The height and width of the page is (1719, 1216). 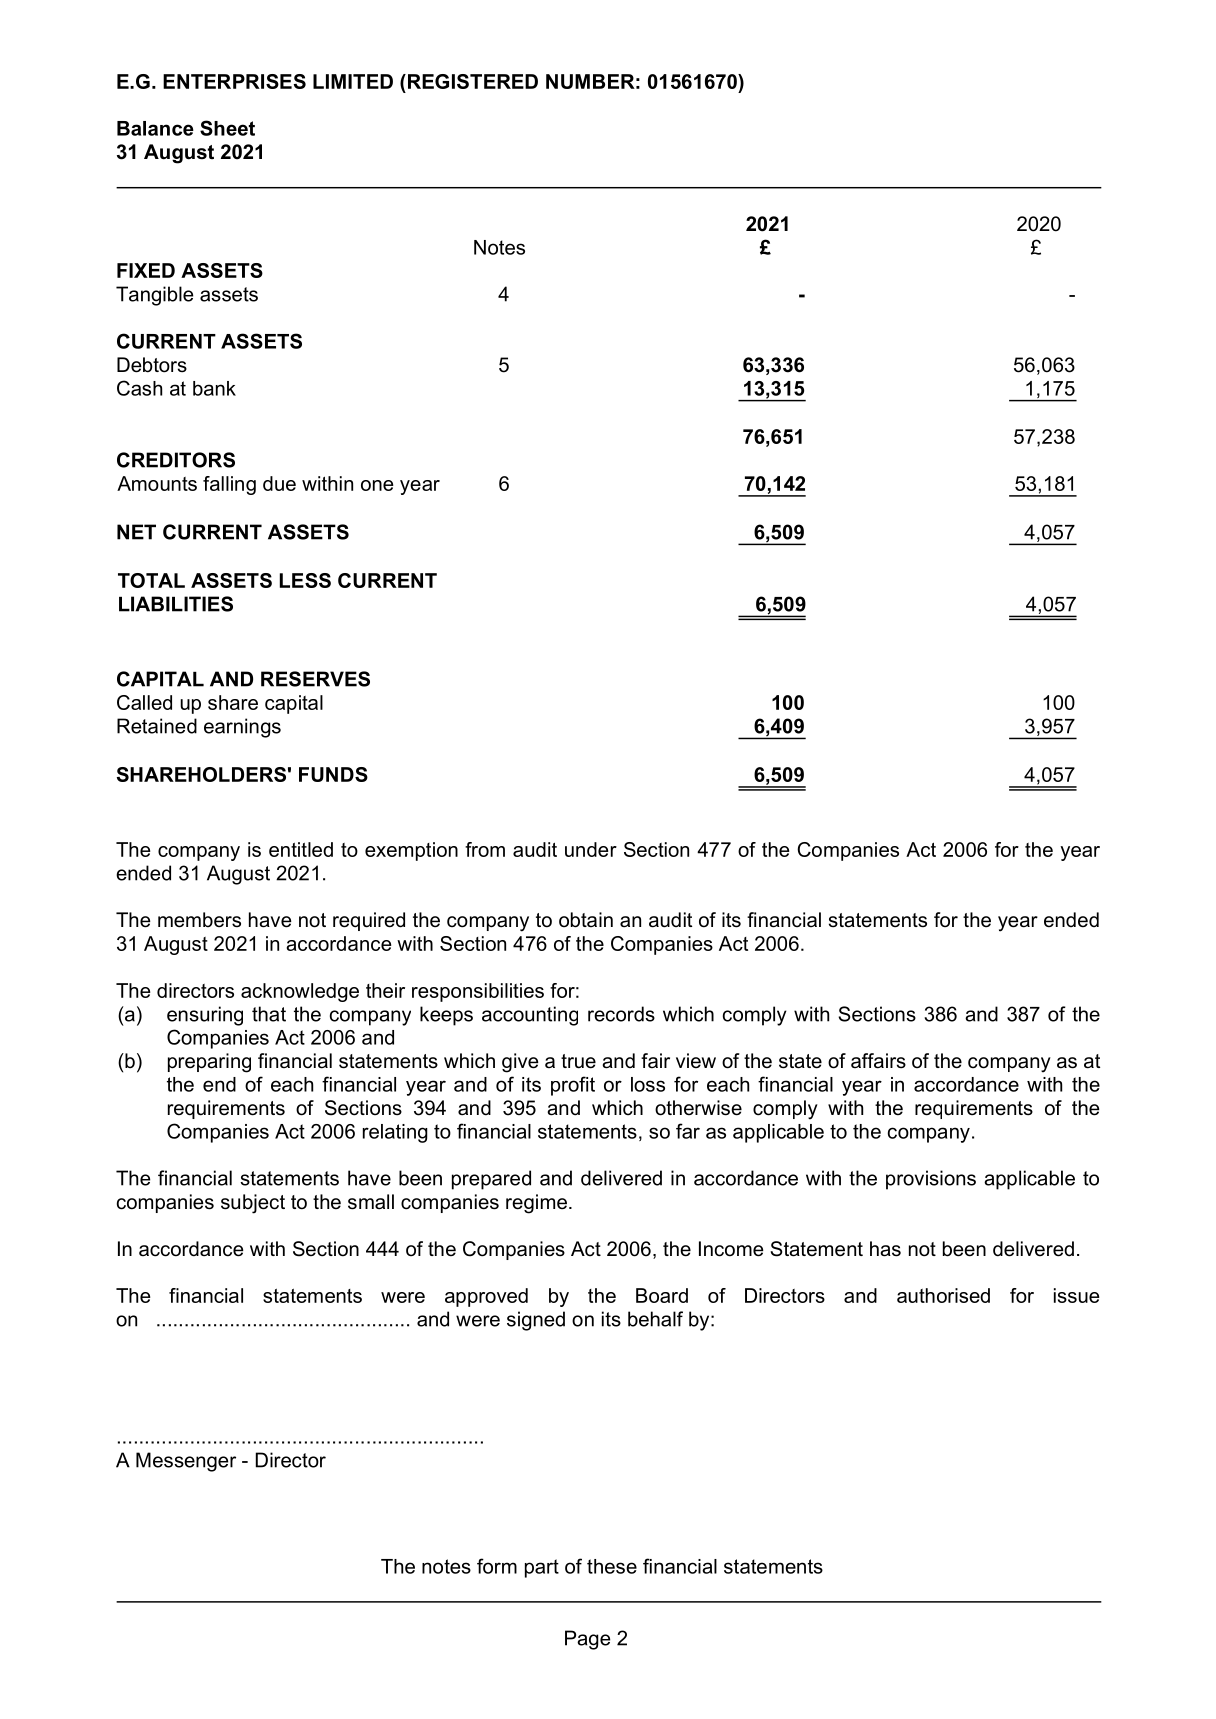 I want to click on bank, so click(x=214, y=388).
